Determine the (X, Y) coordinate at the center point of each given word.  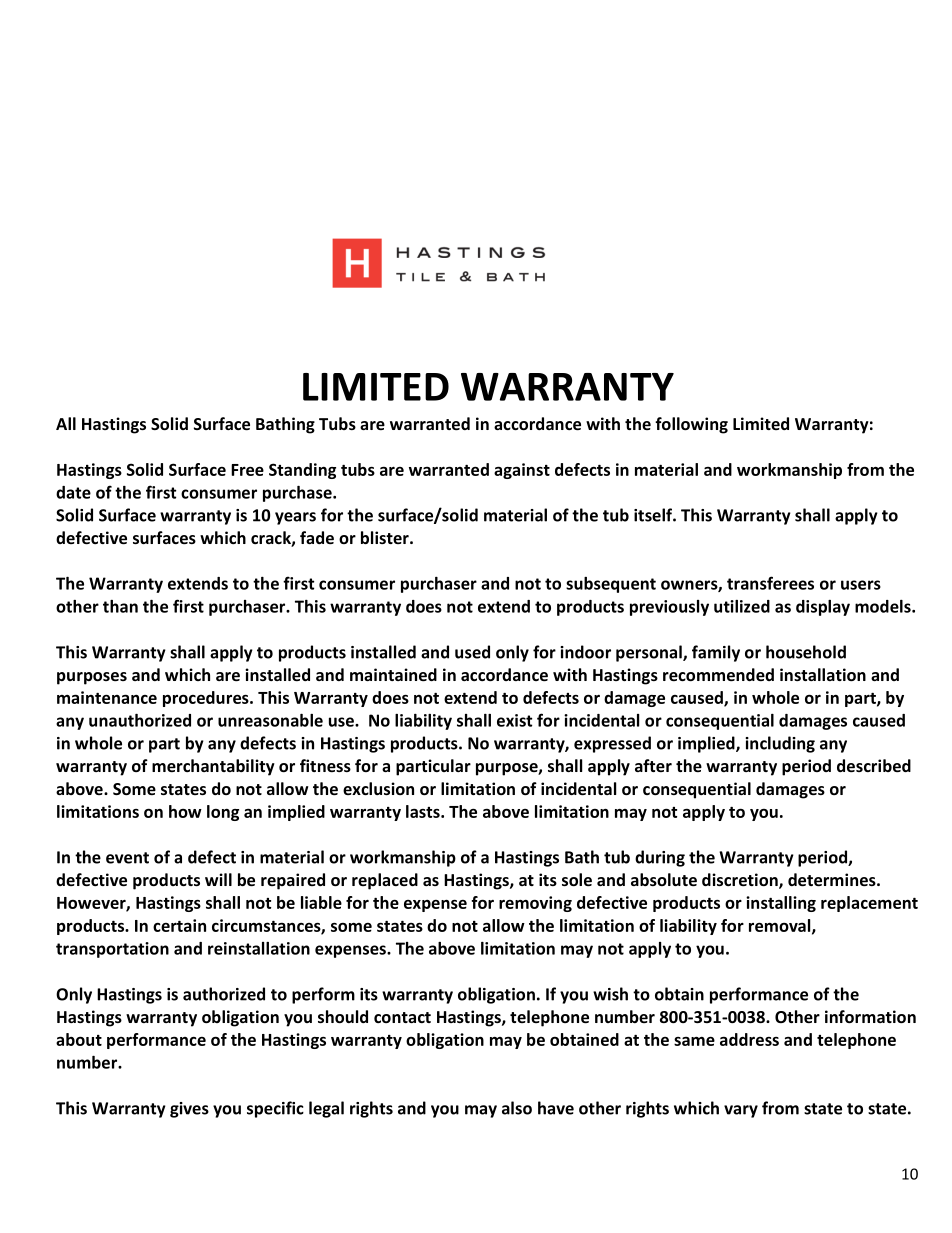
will (218, 879)
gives (189, 1110)
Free (247, 470)
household (806, 652)
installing (781, 904)
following (691, 425)
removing (535, 904)
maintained (393, 674)
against (522, 471)
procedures (207, 699)
